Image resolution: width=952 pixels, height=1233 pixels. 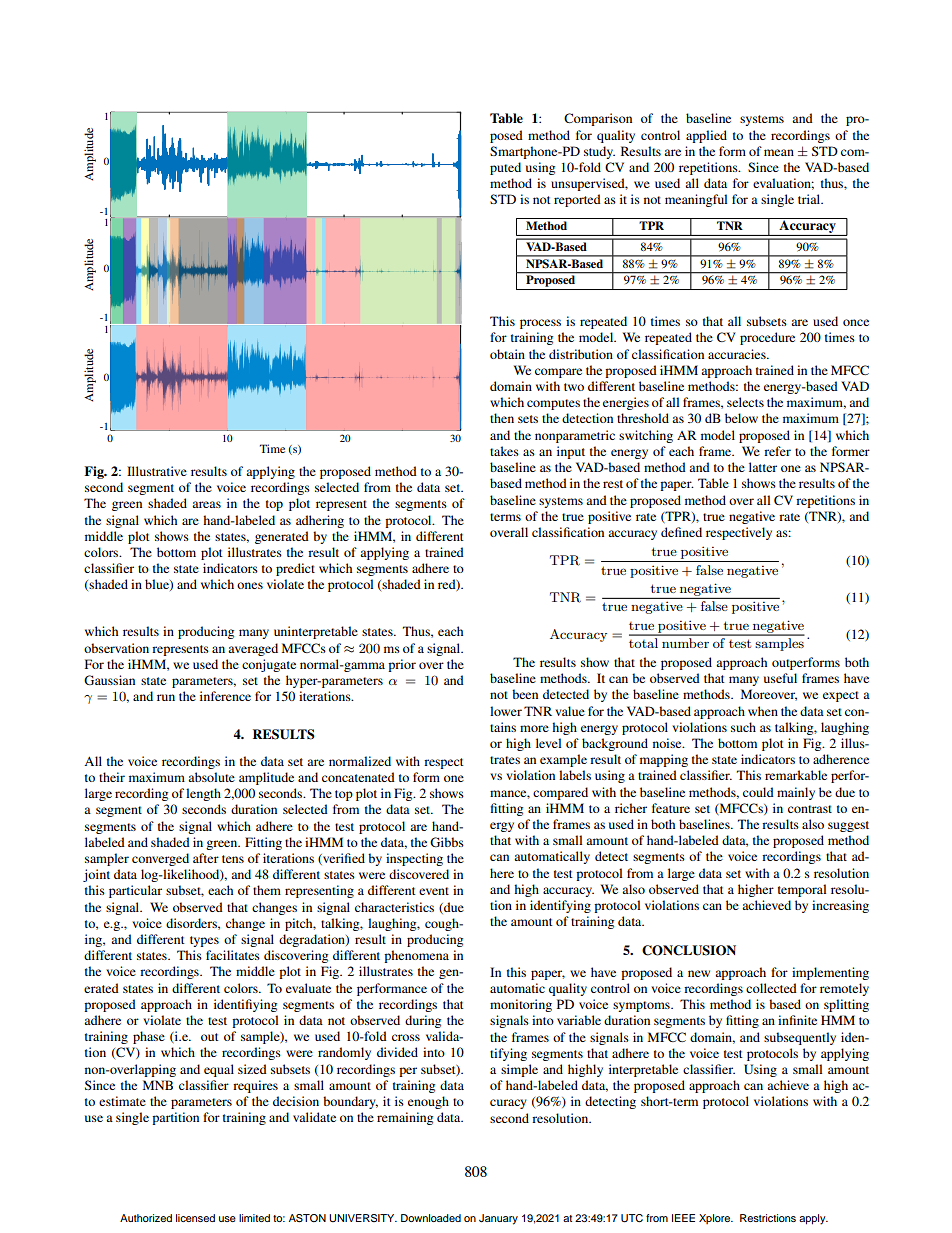 What do you see at coordinates (195, 1218) in the page?
I see `licensed` at bounding box center [195, 1218].
